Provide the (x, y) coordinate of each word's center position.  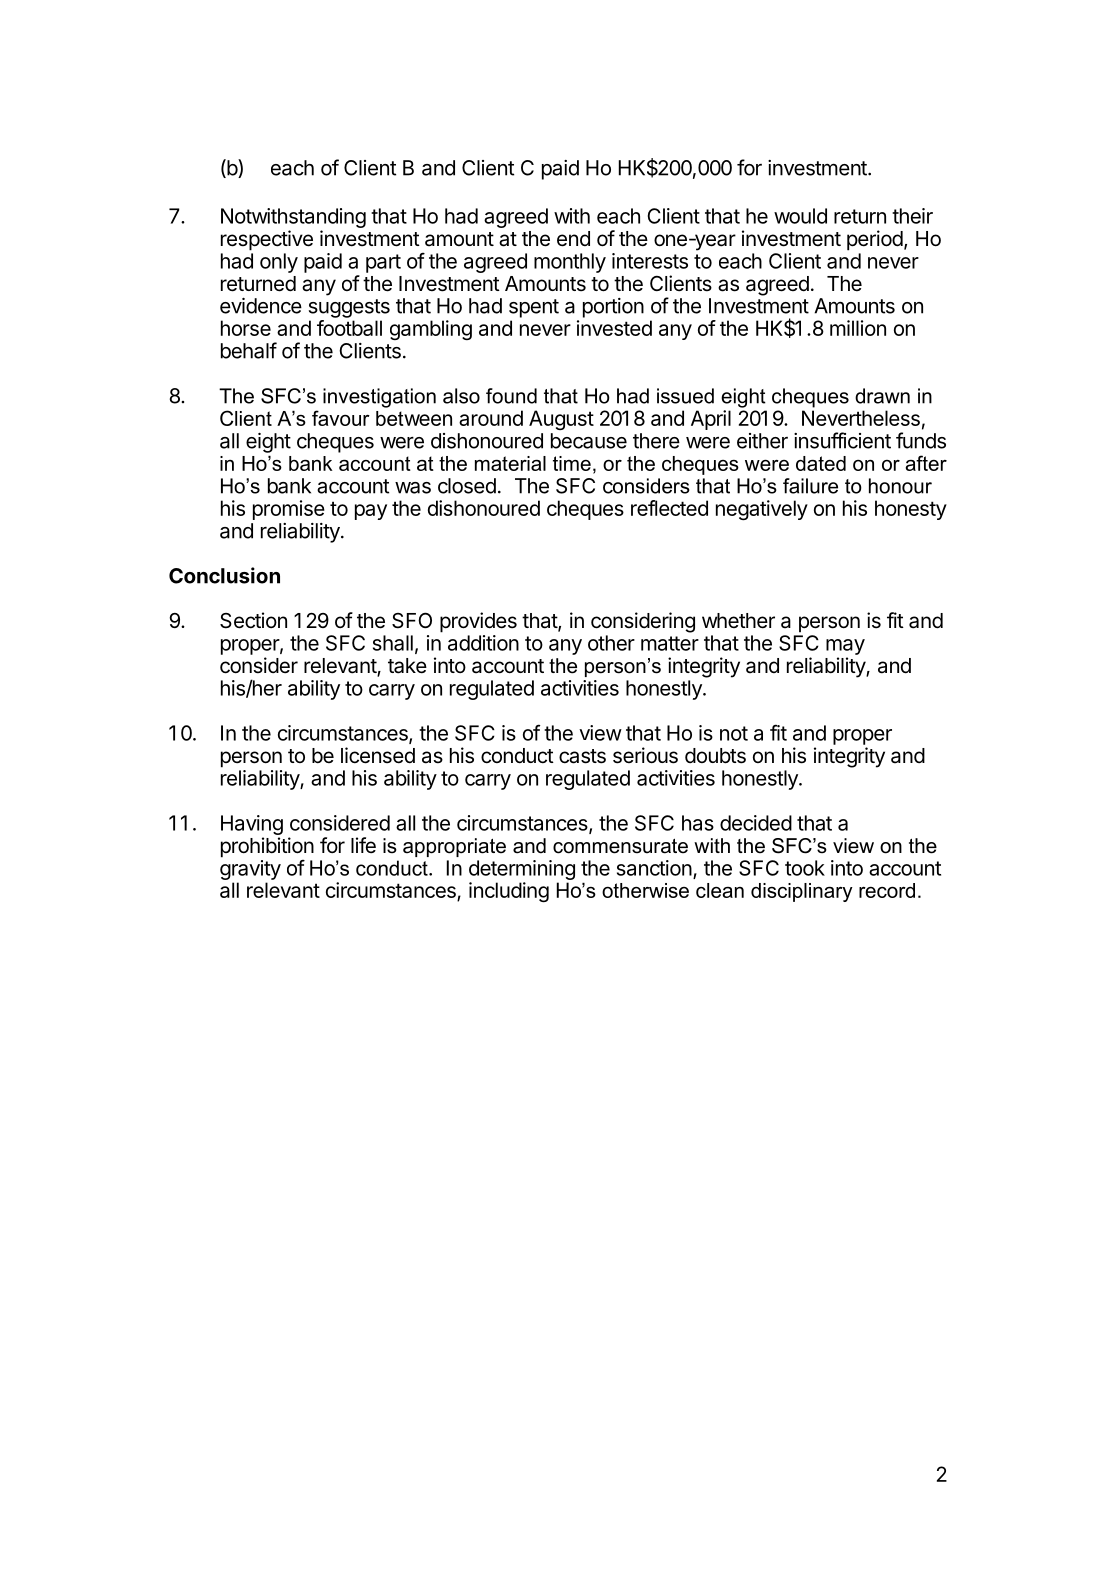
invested (614, 328)
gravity (250, 870)
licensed (378, 755)
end (573, 239)
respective (267, 240)
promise (289, 510)
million (858, 328)
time (572, 463)
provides (478, 622)
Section (253, 620)
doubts (715, 756)
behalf (249, 350)
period (875, 240)
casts (582, 756)
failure (810, 486)
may (845, 647)
